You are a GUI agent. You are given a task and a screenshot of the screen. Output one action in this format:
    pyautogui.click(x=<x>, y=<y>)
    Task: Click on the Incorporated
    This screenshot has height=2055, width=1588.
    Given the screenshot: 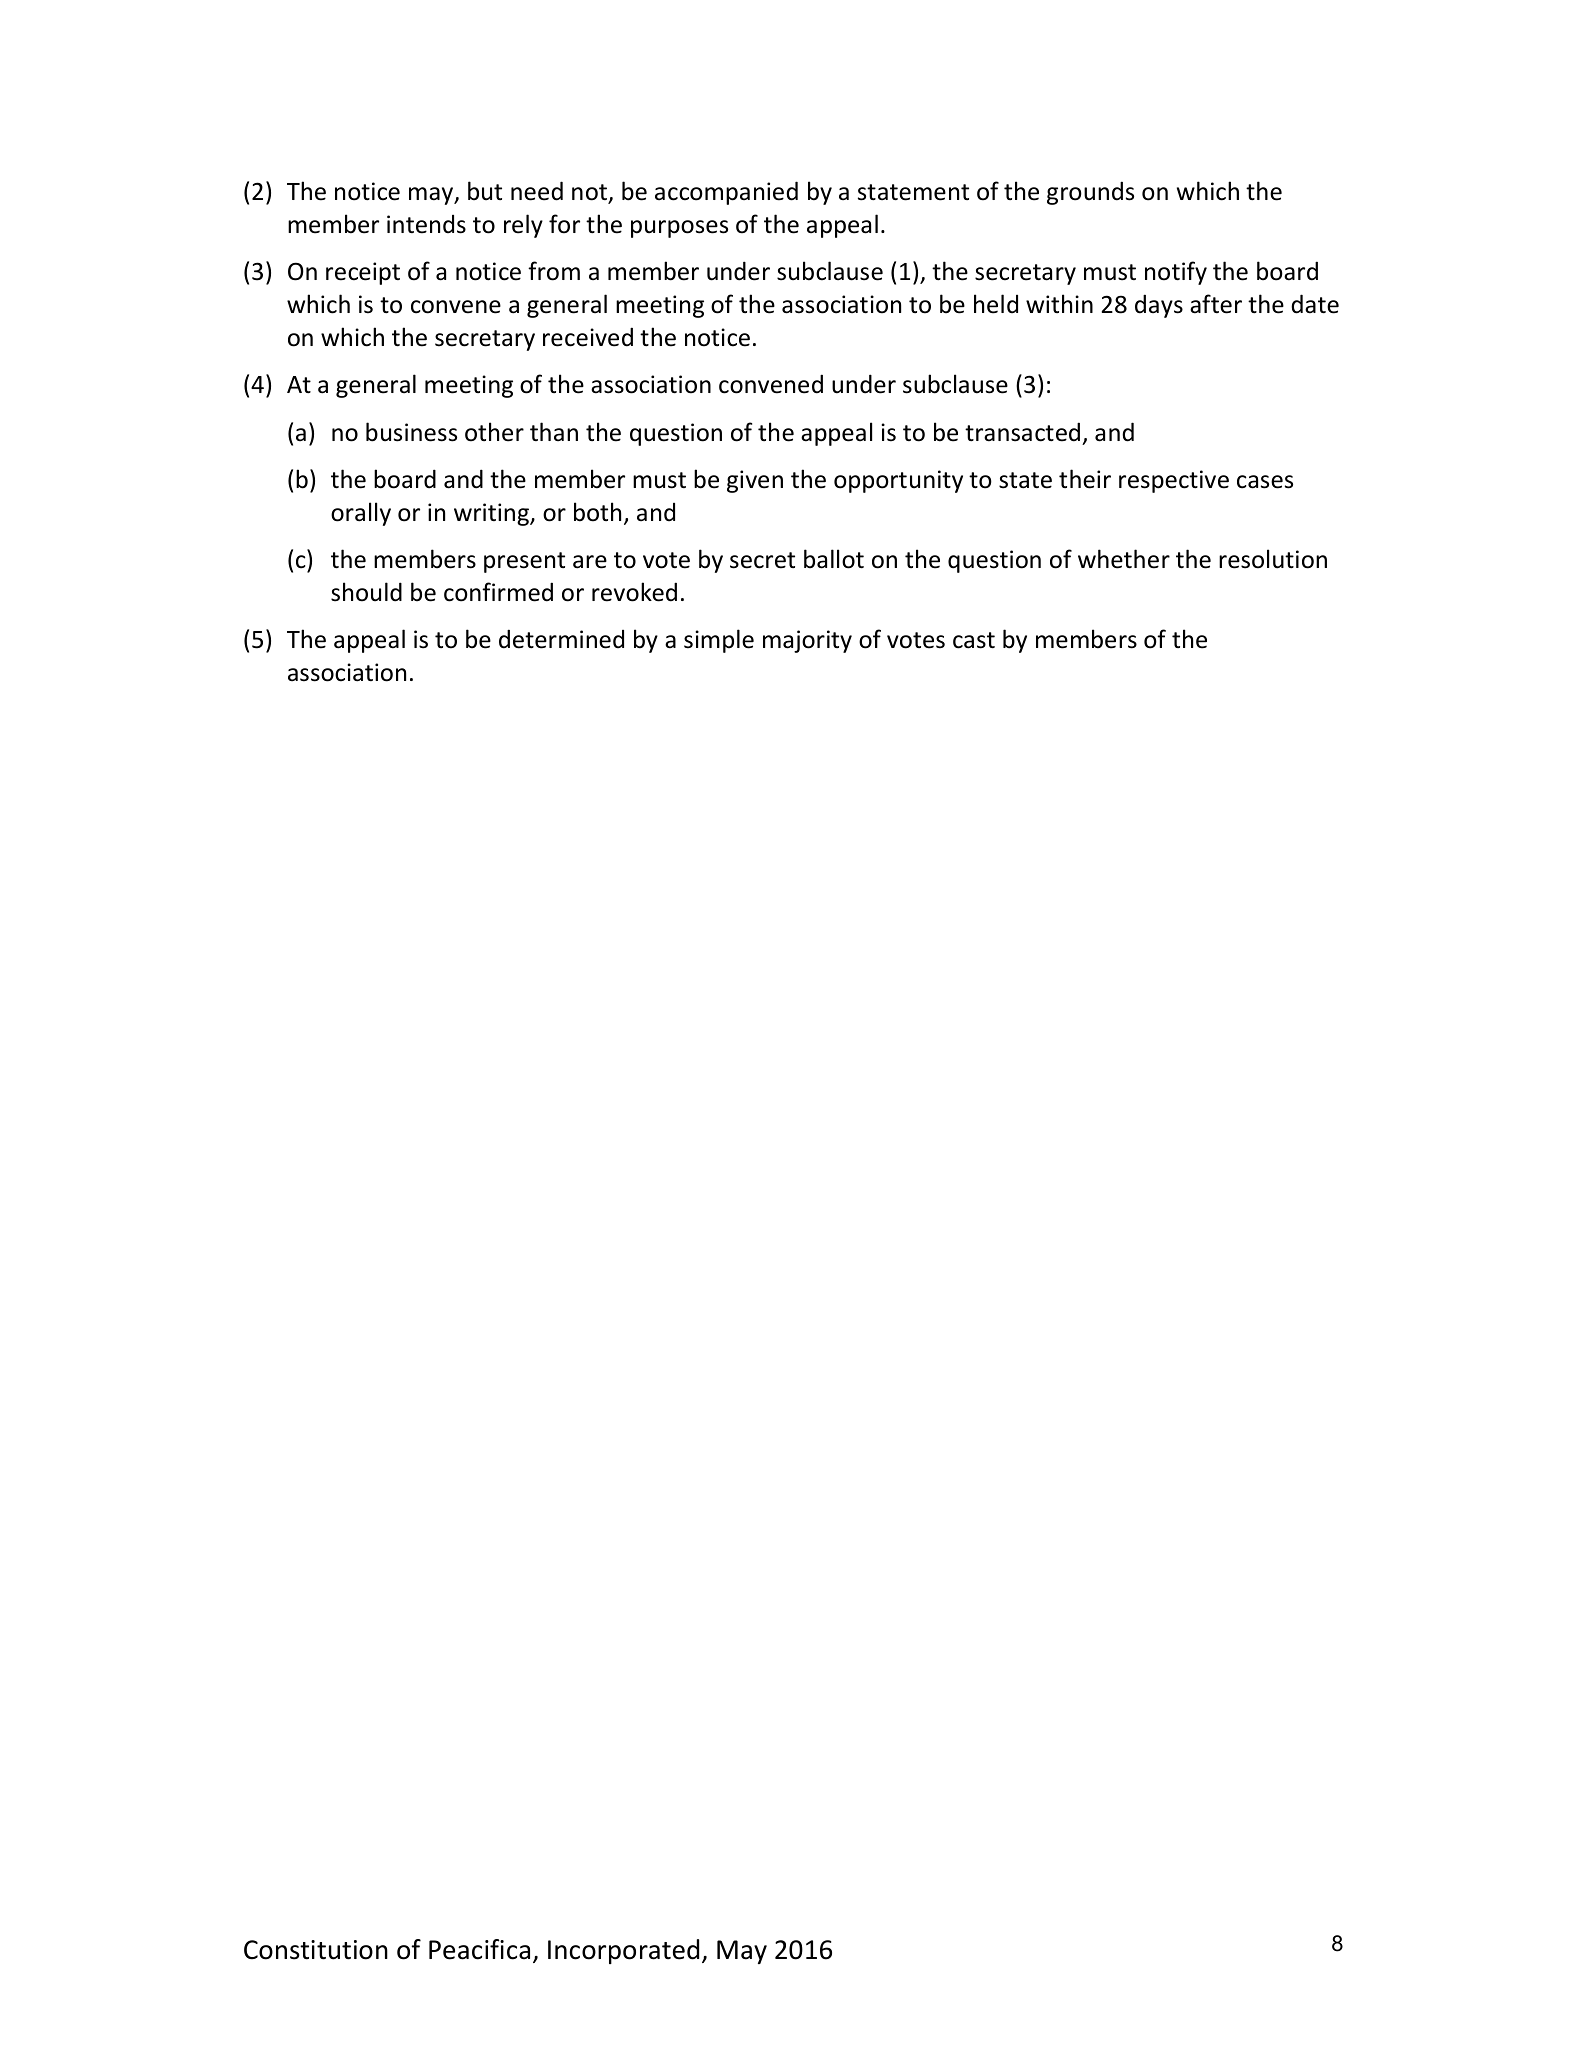 What is the action you would take?
    pyautogui.click(x=623, y=1951)
